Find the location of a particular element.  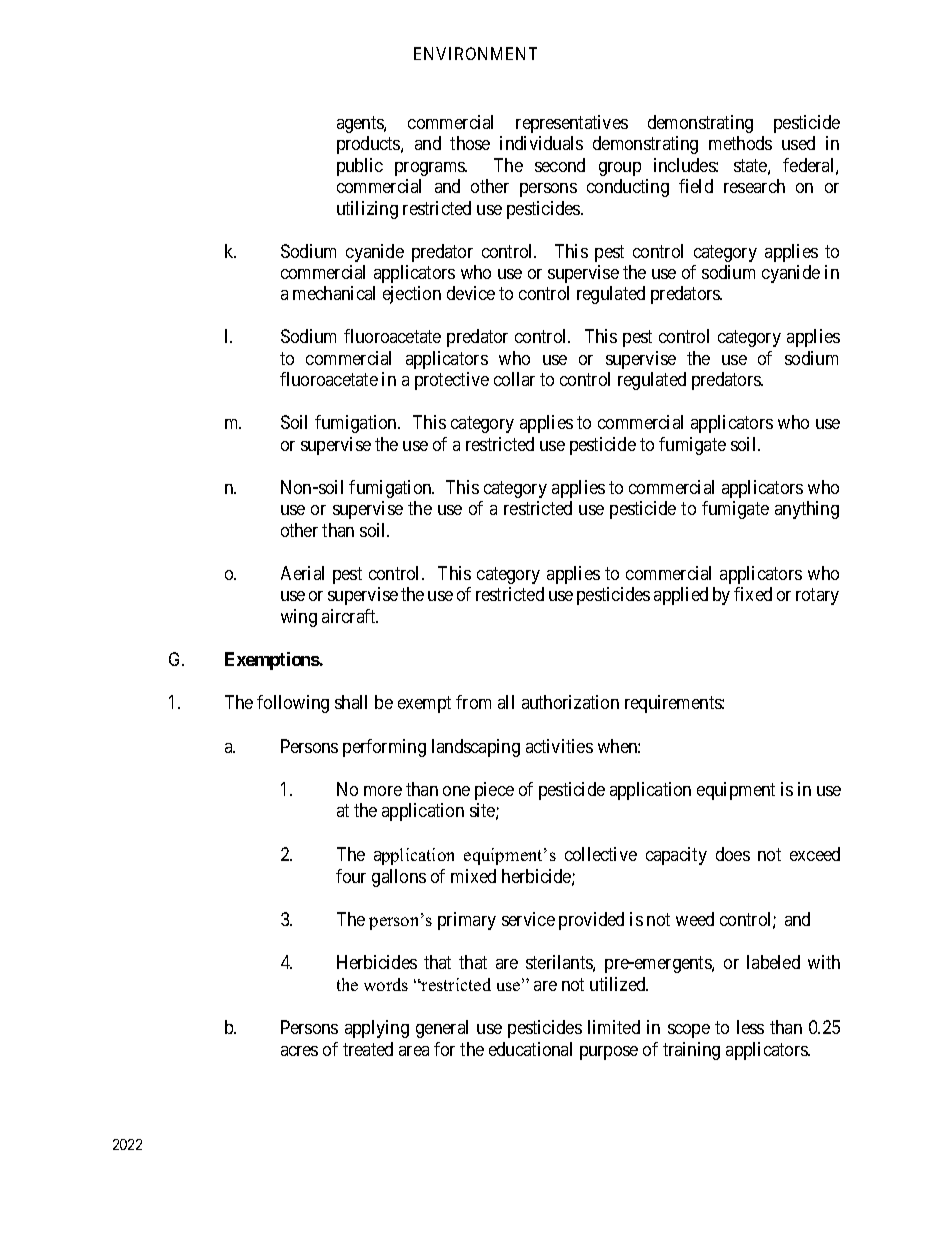

methods is located at coordinates (740, 143).
